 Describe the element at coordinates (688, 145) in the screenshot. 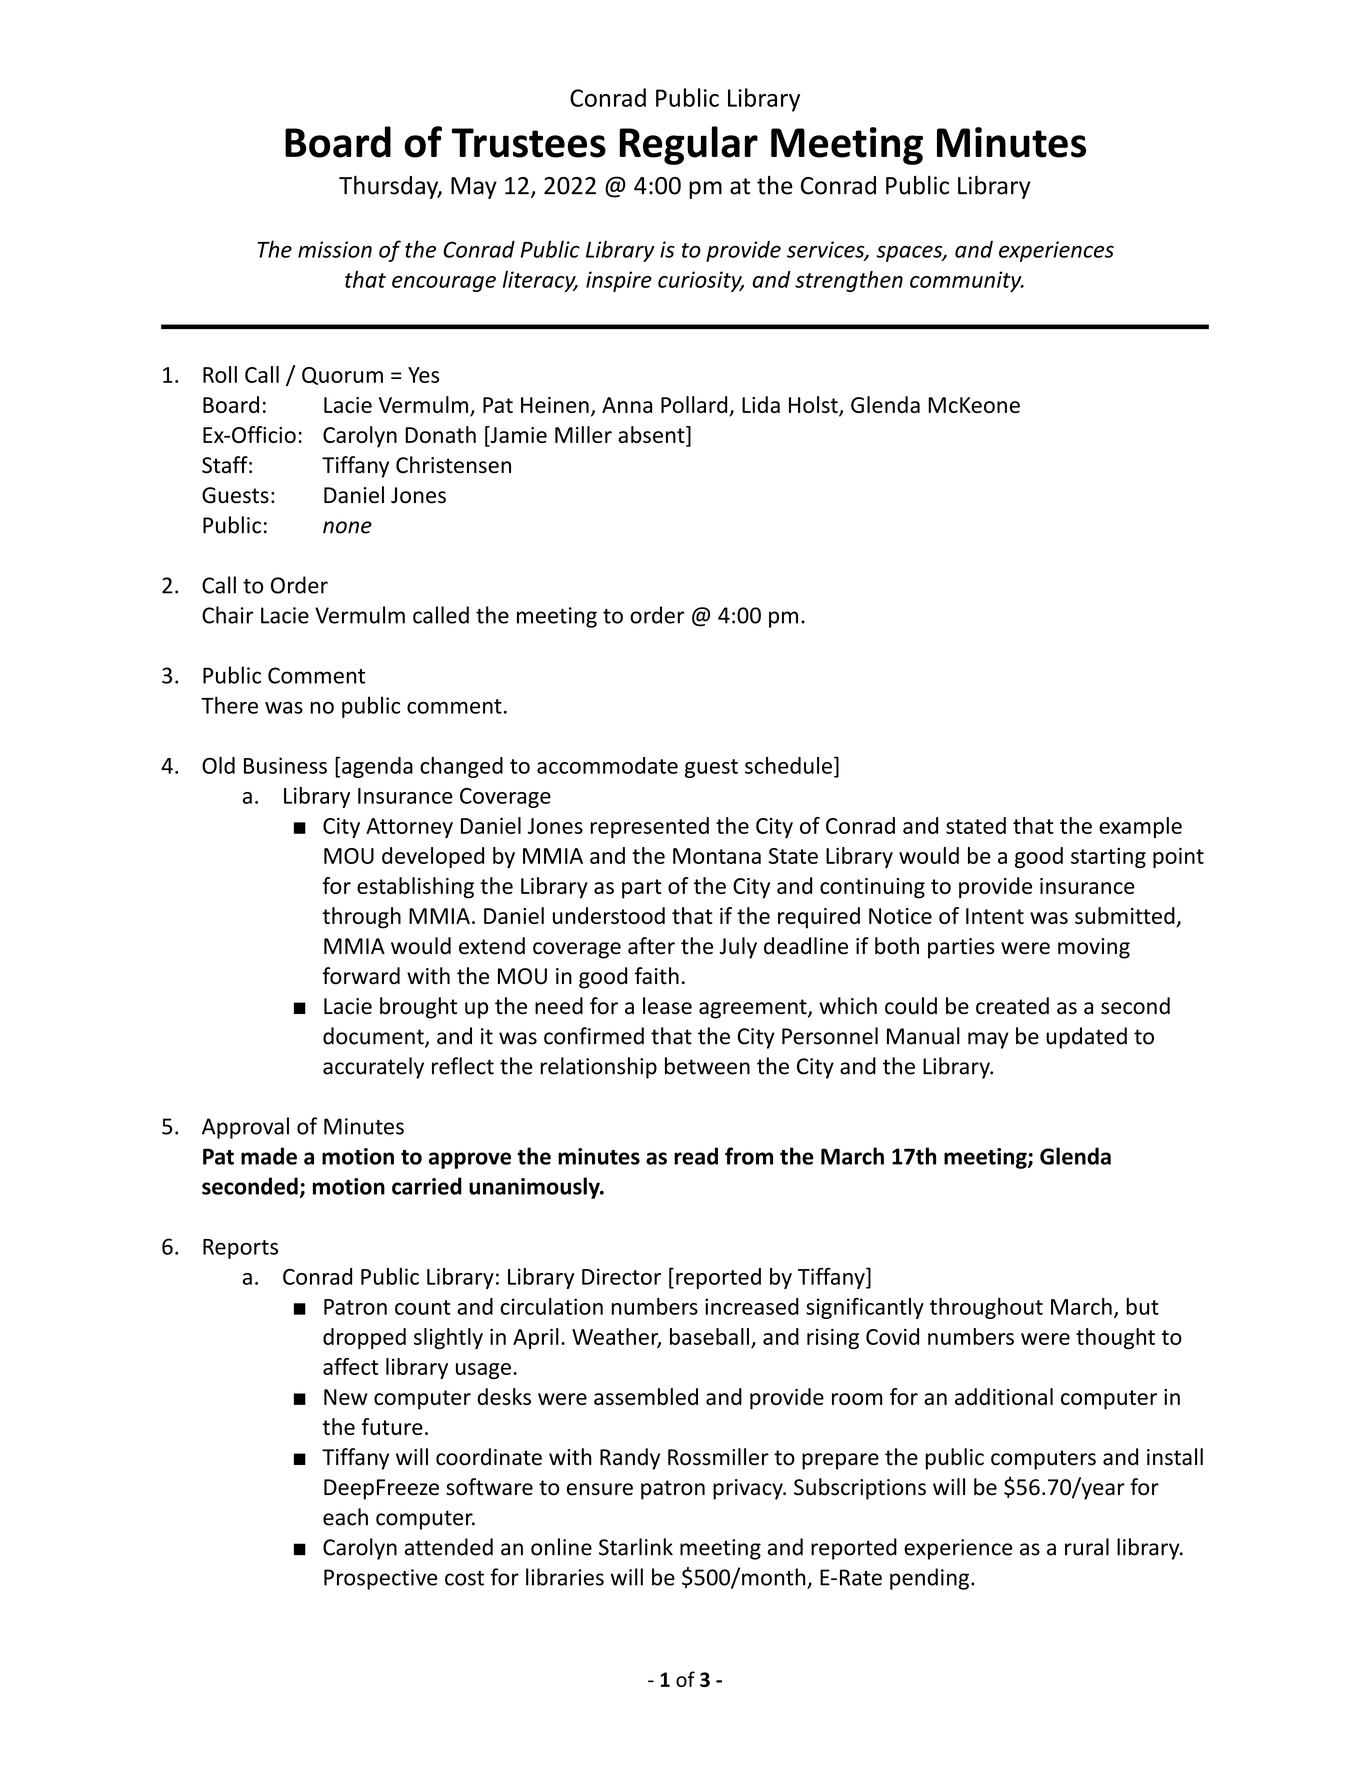

I see `Regular` at that location.
